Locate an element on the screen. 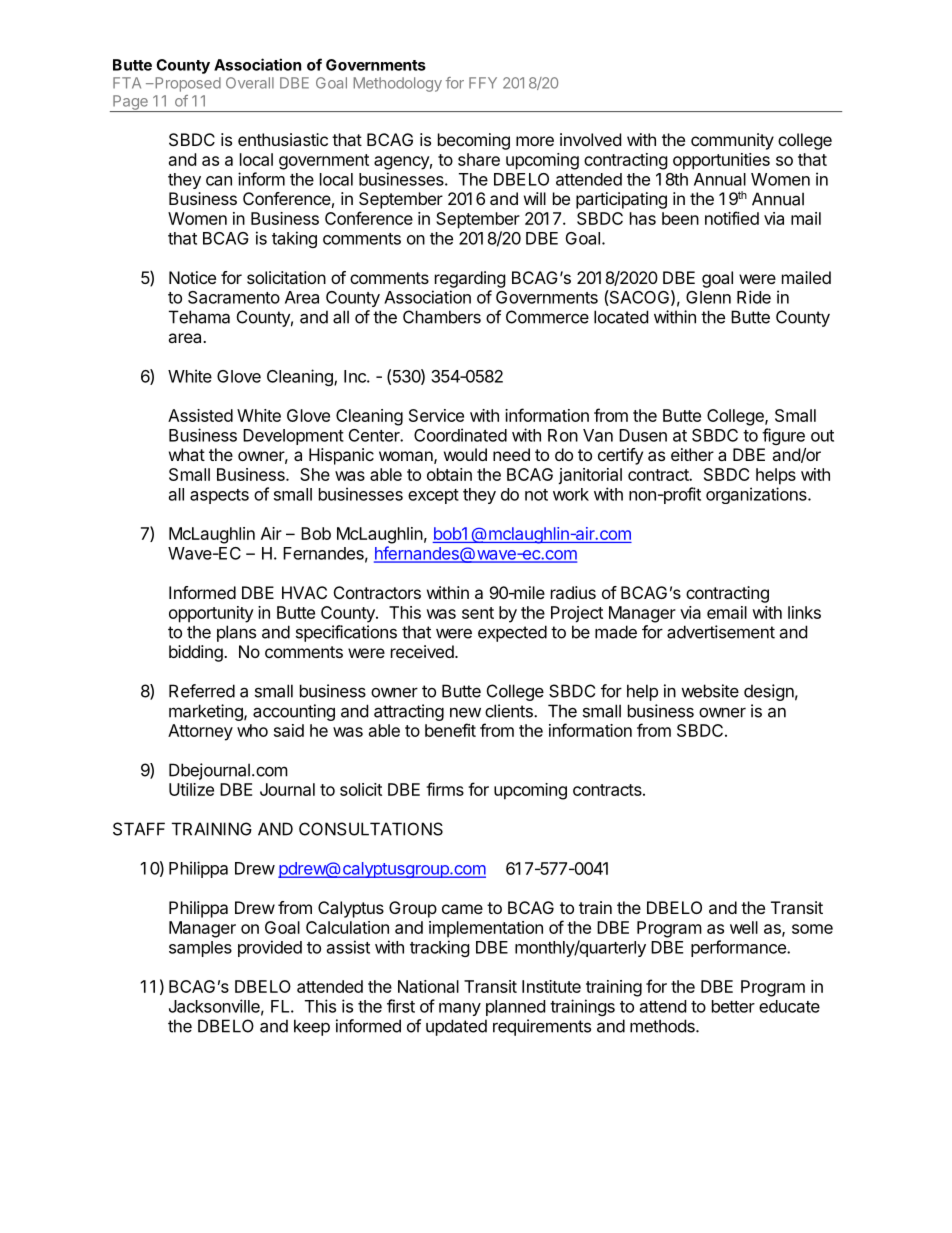 This screenshot has height=1233, width=952. Service is located at coordinates (436, 415).
